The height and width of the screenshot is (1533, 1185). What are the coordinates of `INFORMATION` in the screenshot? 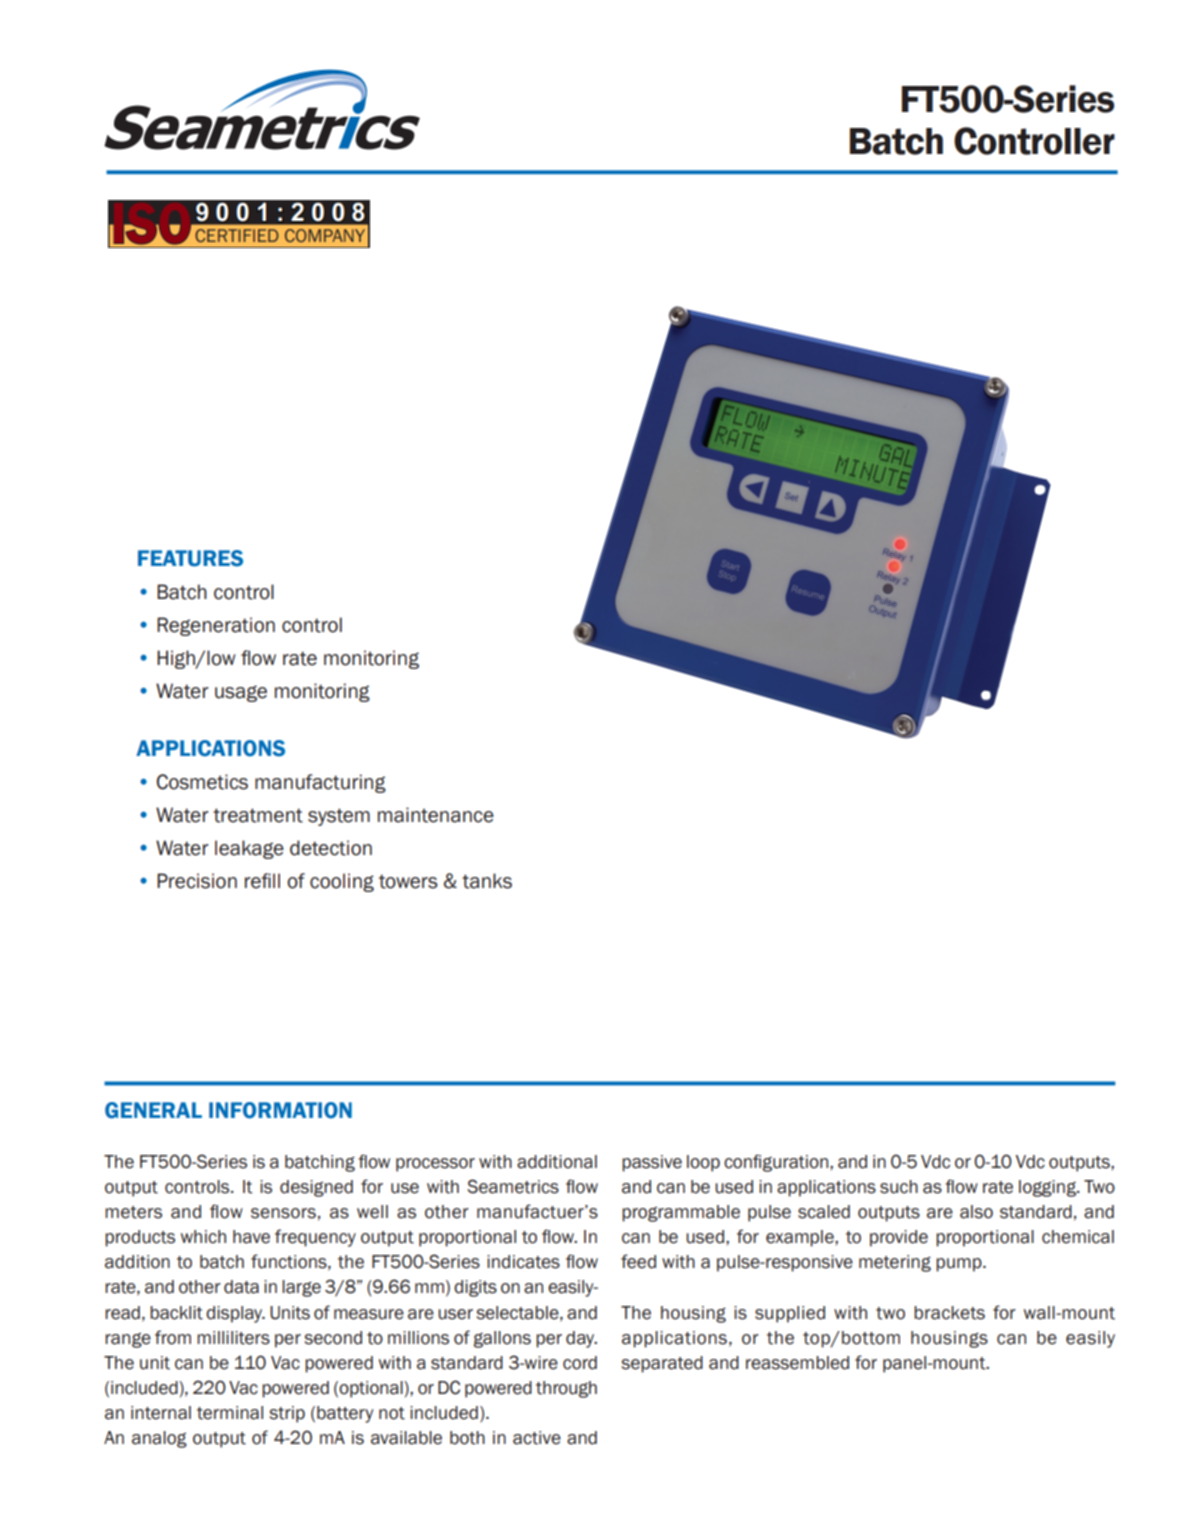 It's located at (280, 1110).
